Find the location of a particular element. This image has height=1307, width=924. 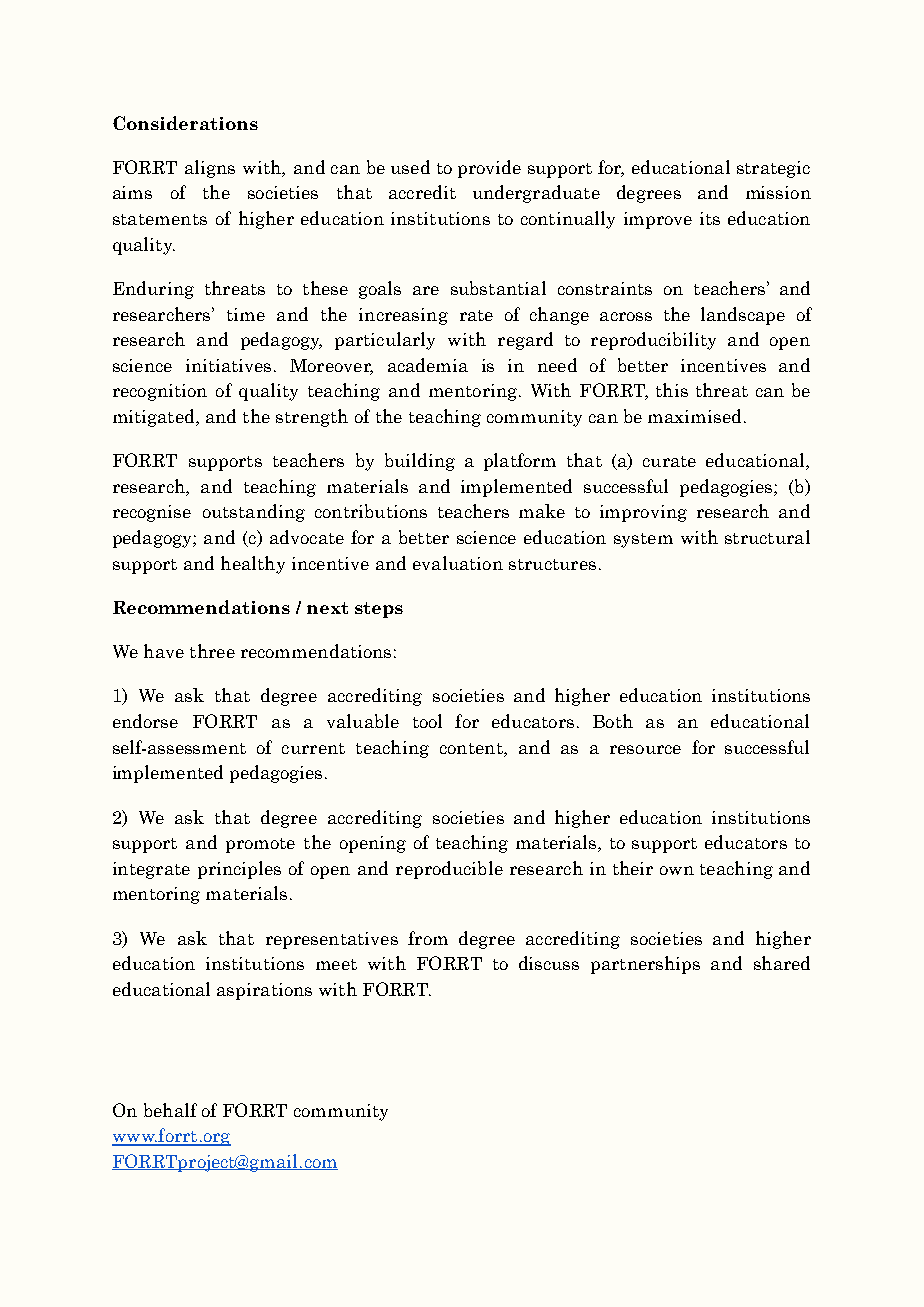

tool is located at coordinates (427, 721).
